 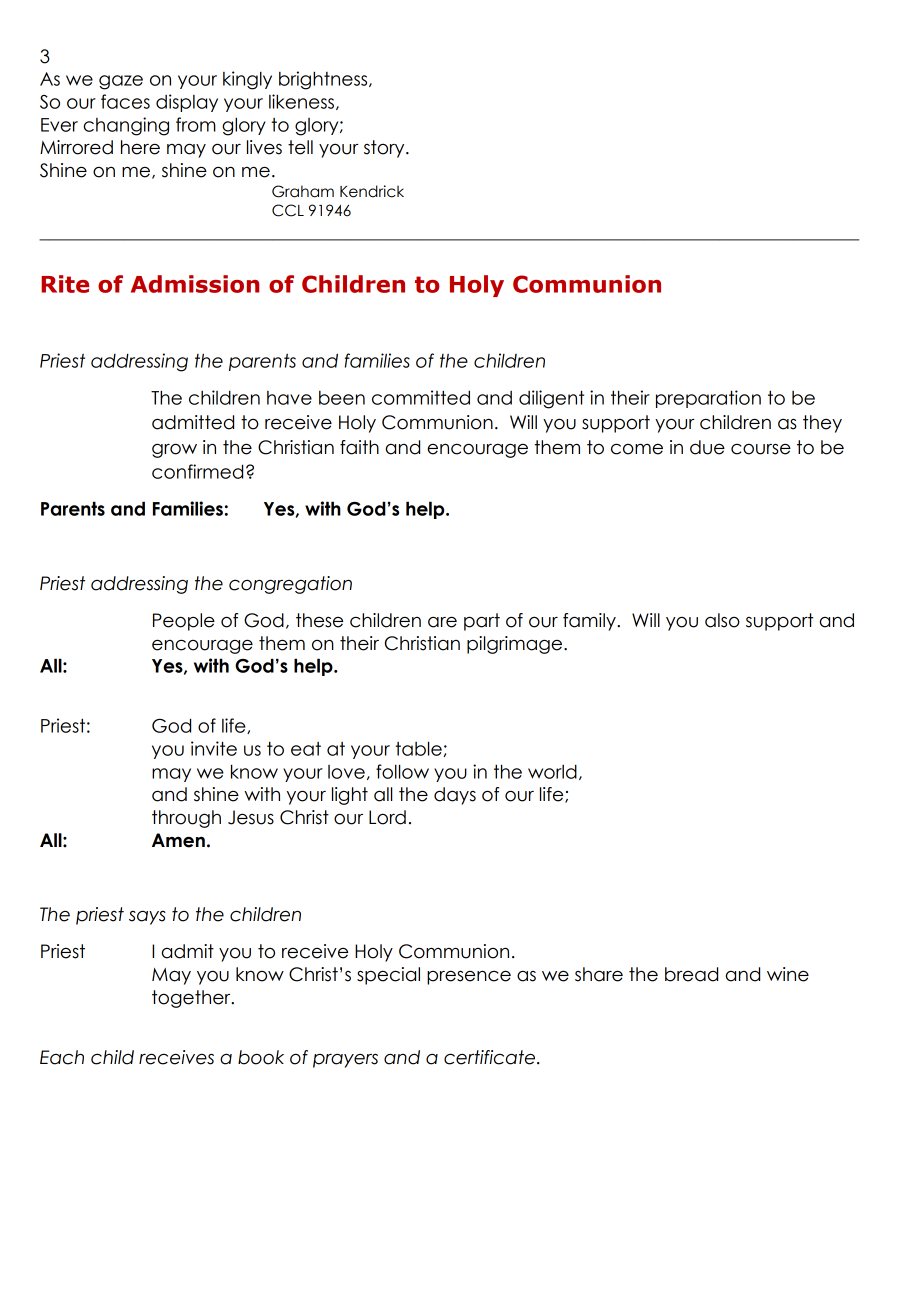 What do you see at coordinates (184, 622) in the image?
I see `People` at bounding box center [184, 622].
